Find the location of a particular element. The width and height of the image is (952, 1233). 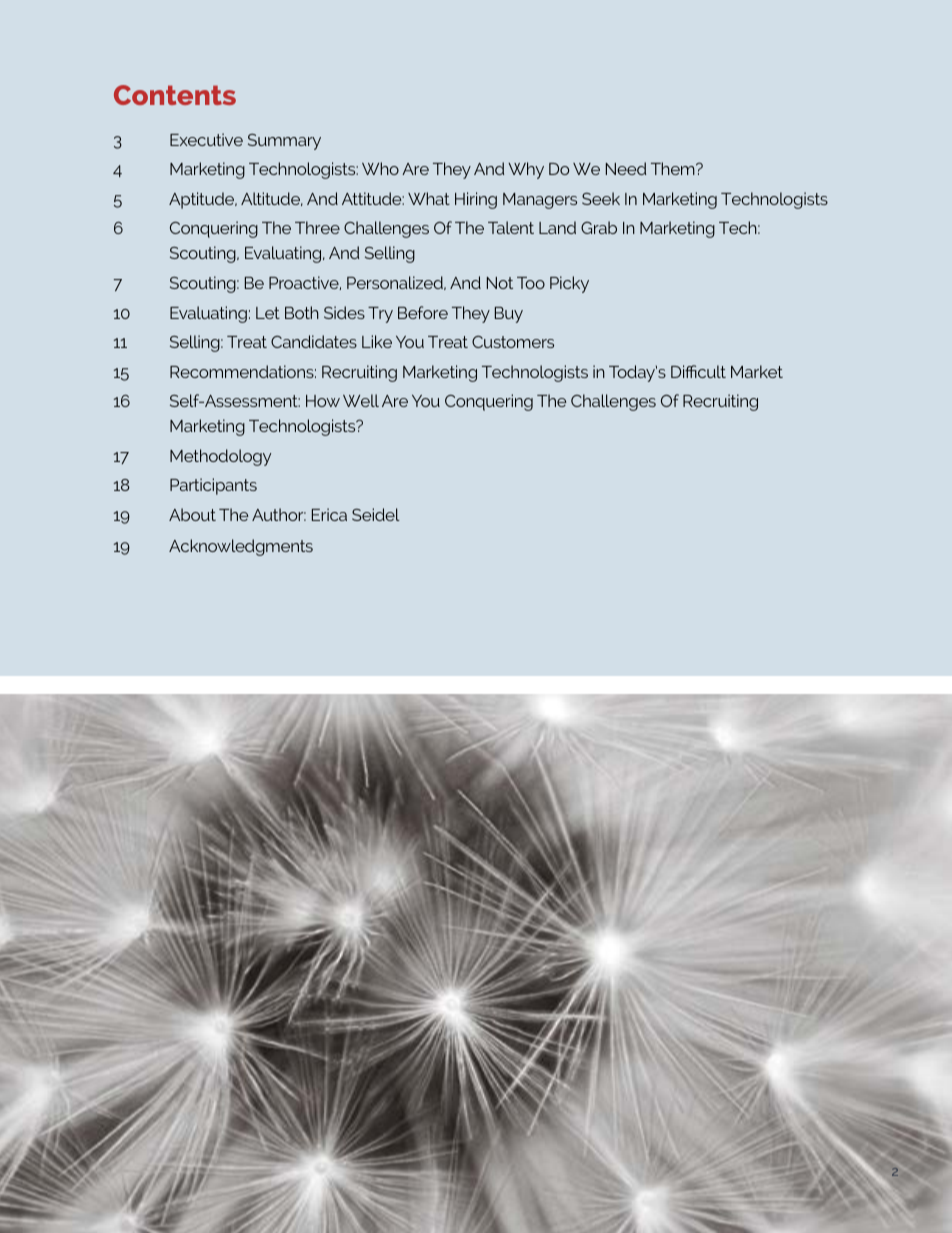

Talent is located at coordinates (511, 227).
